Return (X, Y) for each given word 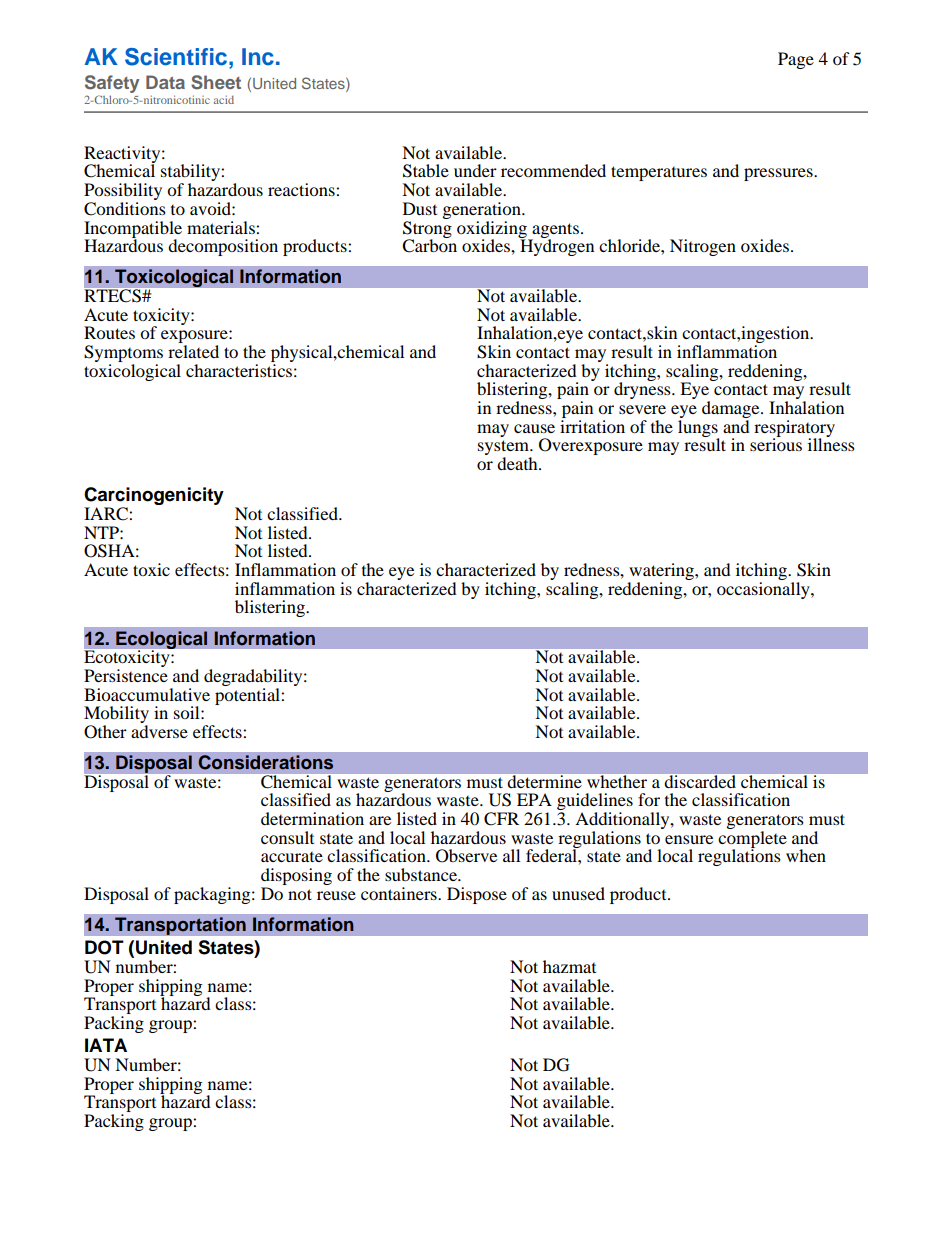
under (475, 170)
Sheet (216, 82)
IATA (106, 1045)
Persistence (126, 675)
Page (796, 60)
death (518, 463)
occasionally (764, 589)
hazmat (569, 966)
